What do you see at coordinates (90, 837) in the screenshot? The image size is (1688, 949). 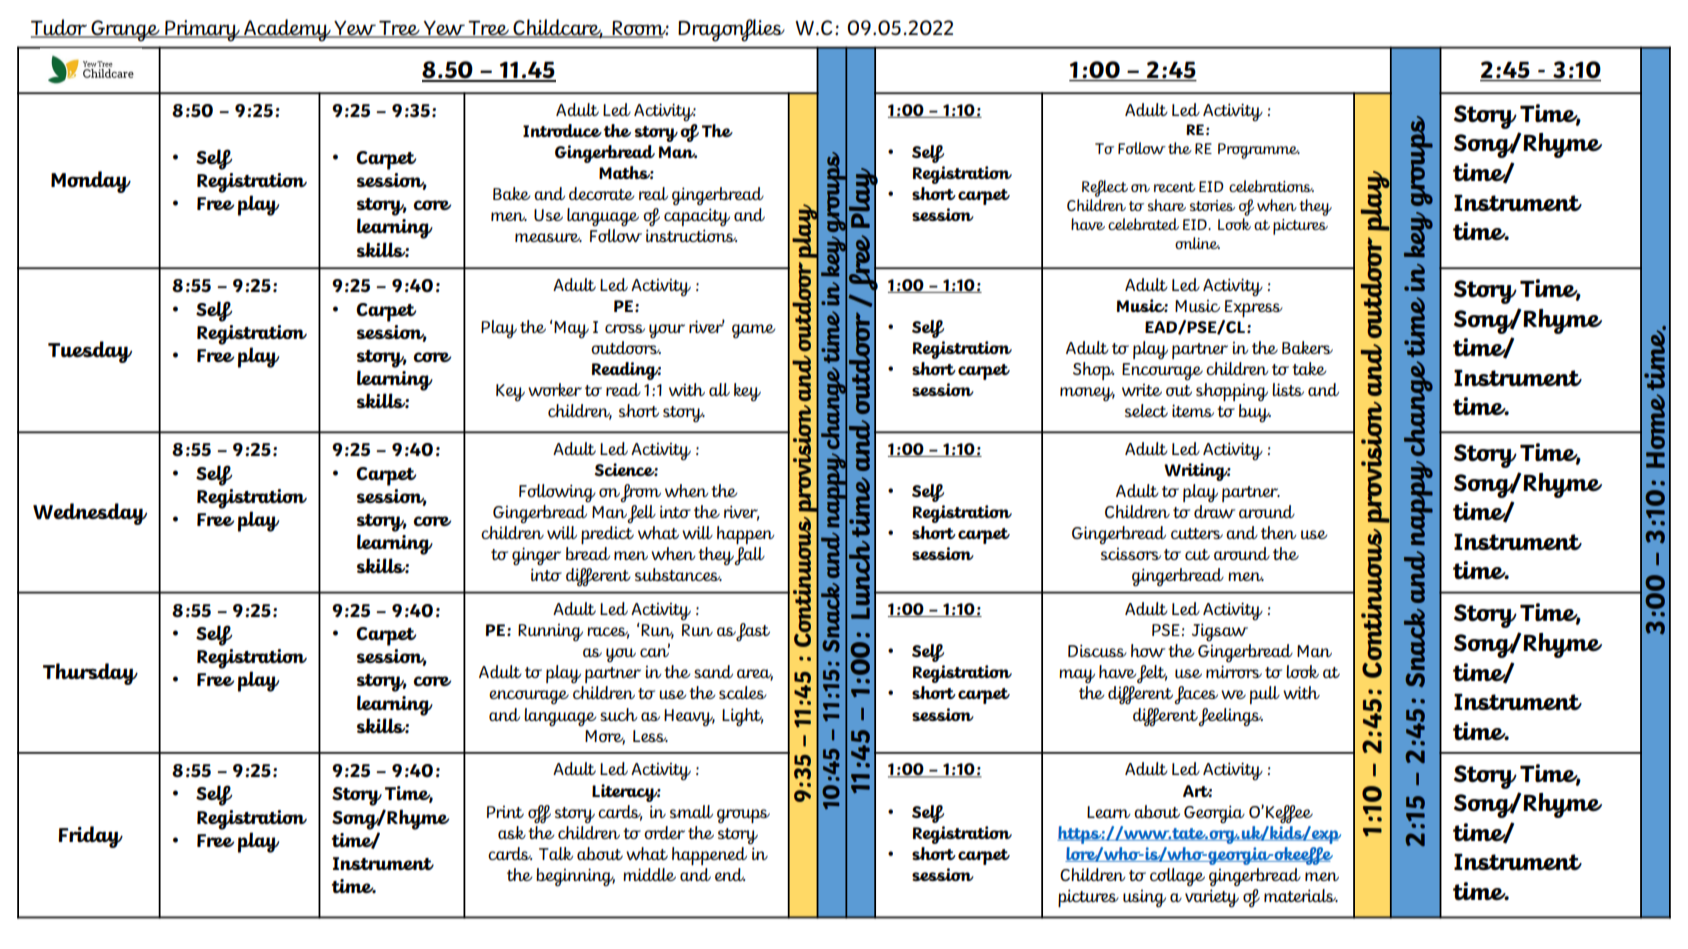 I see `Friday` at bounding box center [90, 837].
